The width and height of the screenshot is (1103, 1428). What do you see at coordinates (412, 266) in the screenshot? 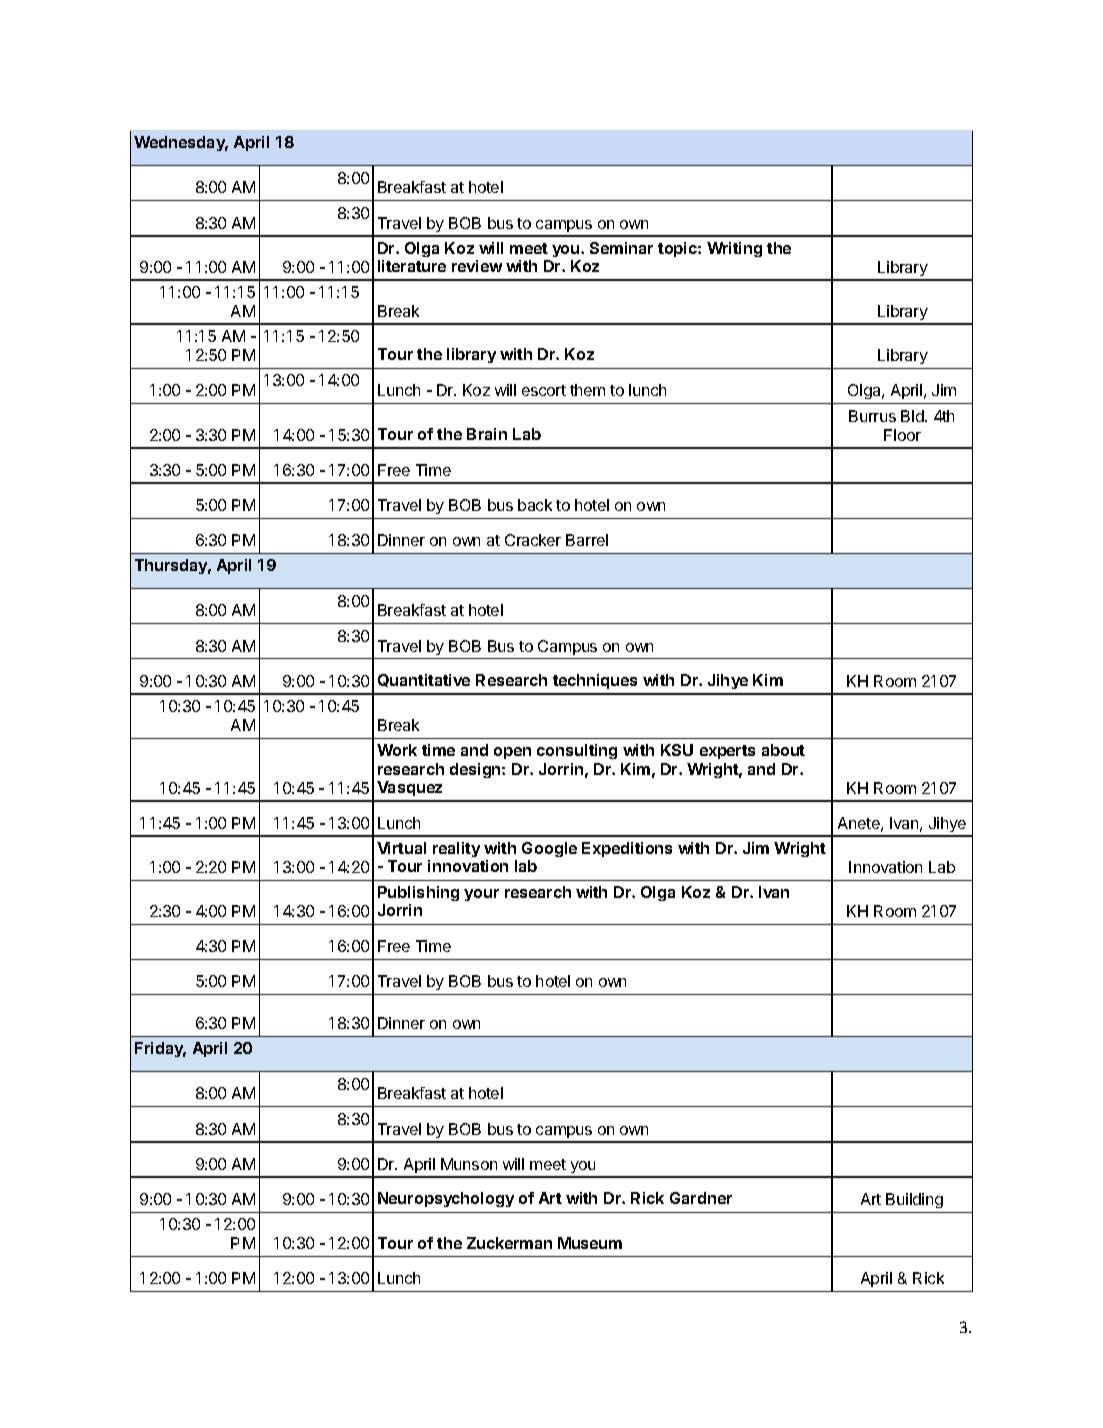
I see `literature` at bounding box center [412, 266].
